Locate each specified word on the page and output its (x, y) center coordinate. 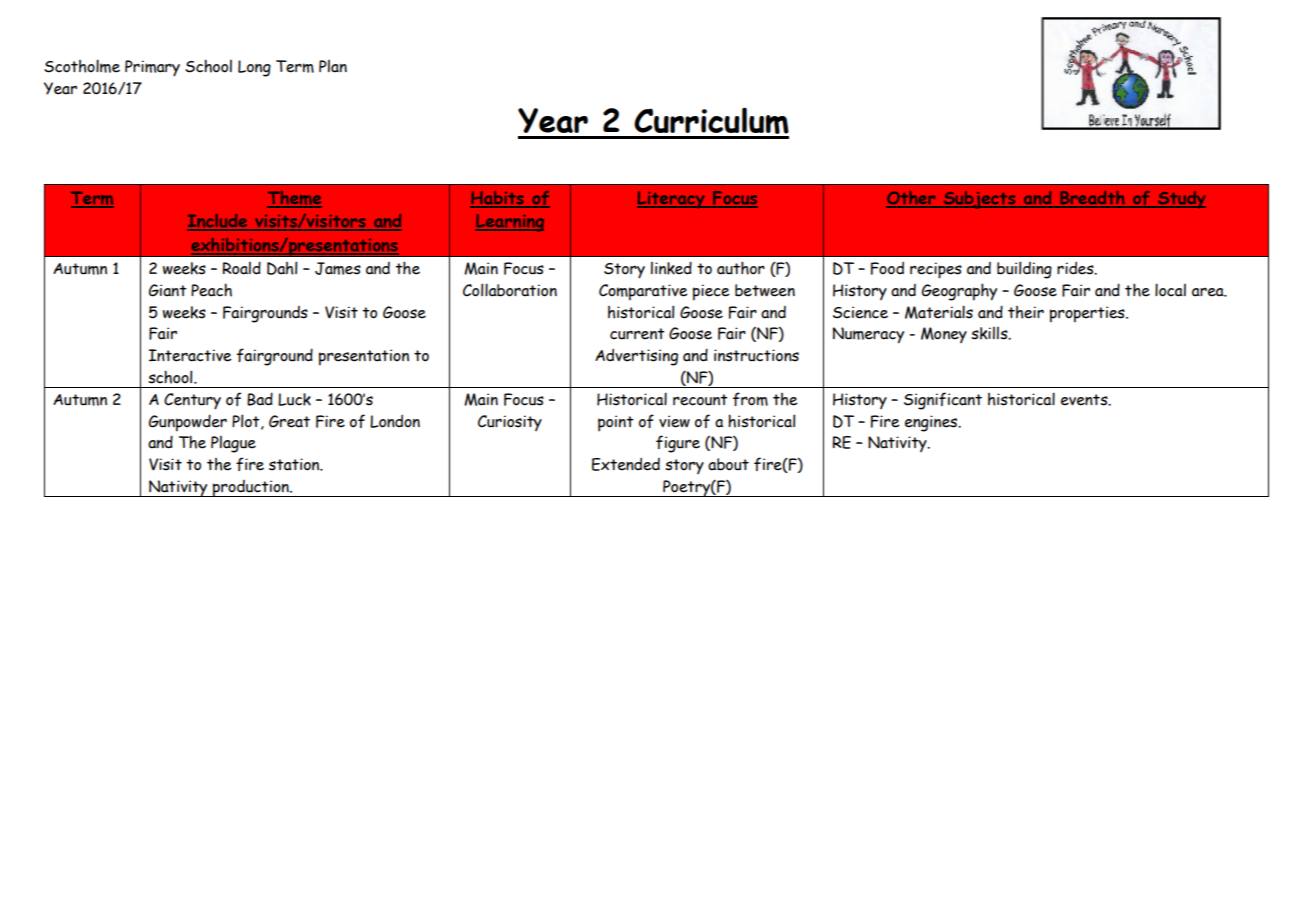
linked (671, 268)
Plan (333, 66)
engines (932, 423)
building (1024, 270)
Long (254, 68)
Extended (626, 464)
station (295, 464)
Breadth (1092, 199)
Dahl (282, 268)
